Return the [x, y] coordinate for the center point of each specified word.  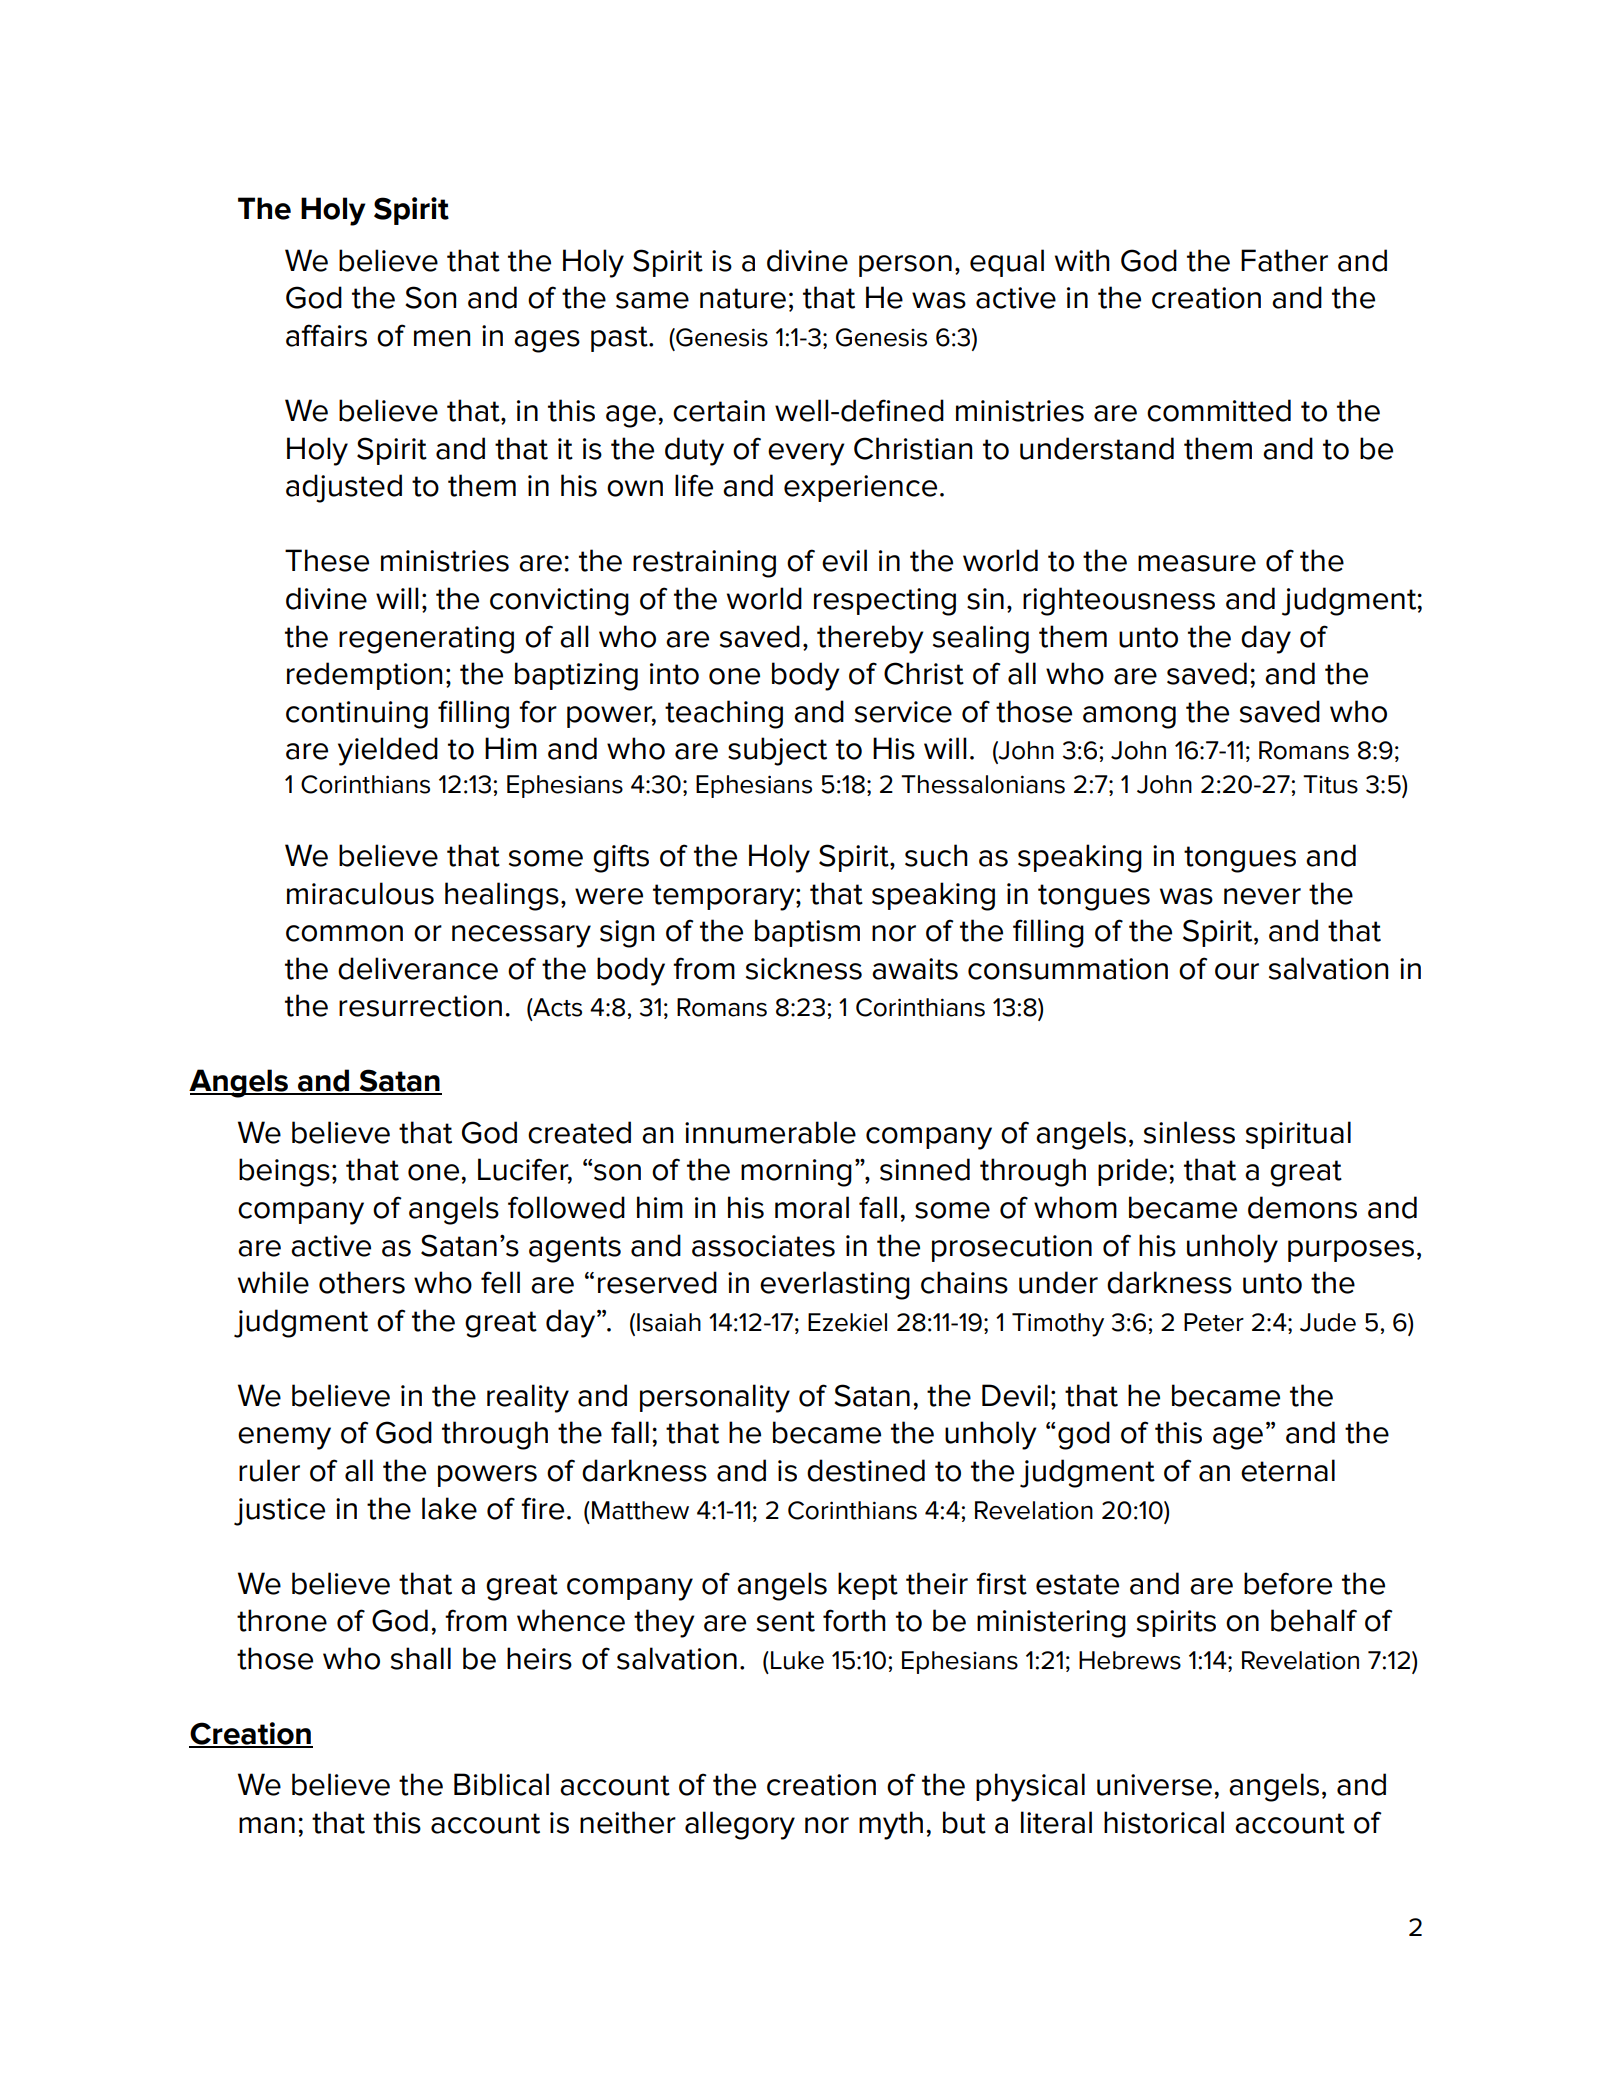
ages [547, 341]
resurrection [420, 1006]
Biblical [501, 1784]
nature [743, 298]
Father [1284, 260]
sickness [804, 968]
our [1237, 971]
